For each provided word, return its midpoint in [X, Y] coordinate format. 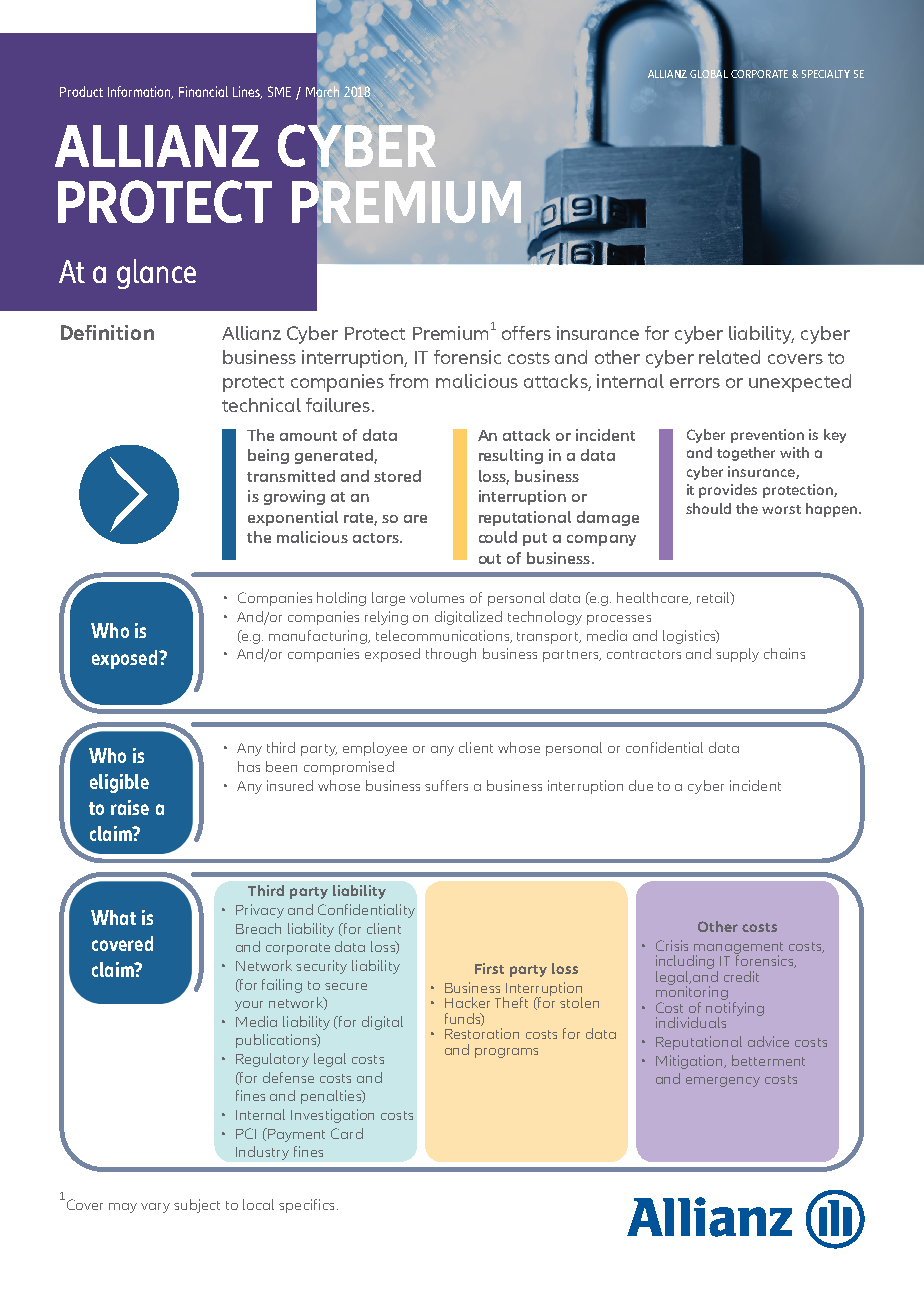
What [113, 917]
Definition [107, 332]
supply [737, 655]
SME [279, 91]
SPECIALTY [826, 74]
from [408, 381]
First [489, 968]
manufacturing [319, 637]
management [738, 949]
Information [140, 92]
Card [347, 1133]
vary [155, 1208]
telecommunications [444, 636]
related [729, 357]
